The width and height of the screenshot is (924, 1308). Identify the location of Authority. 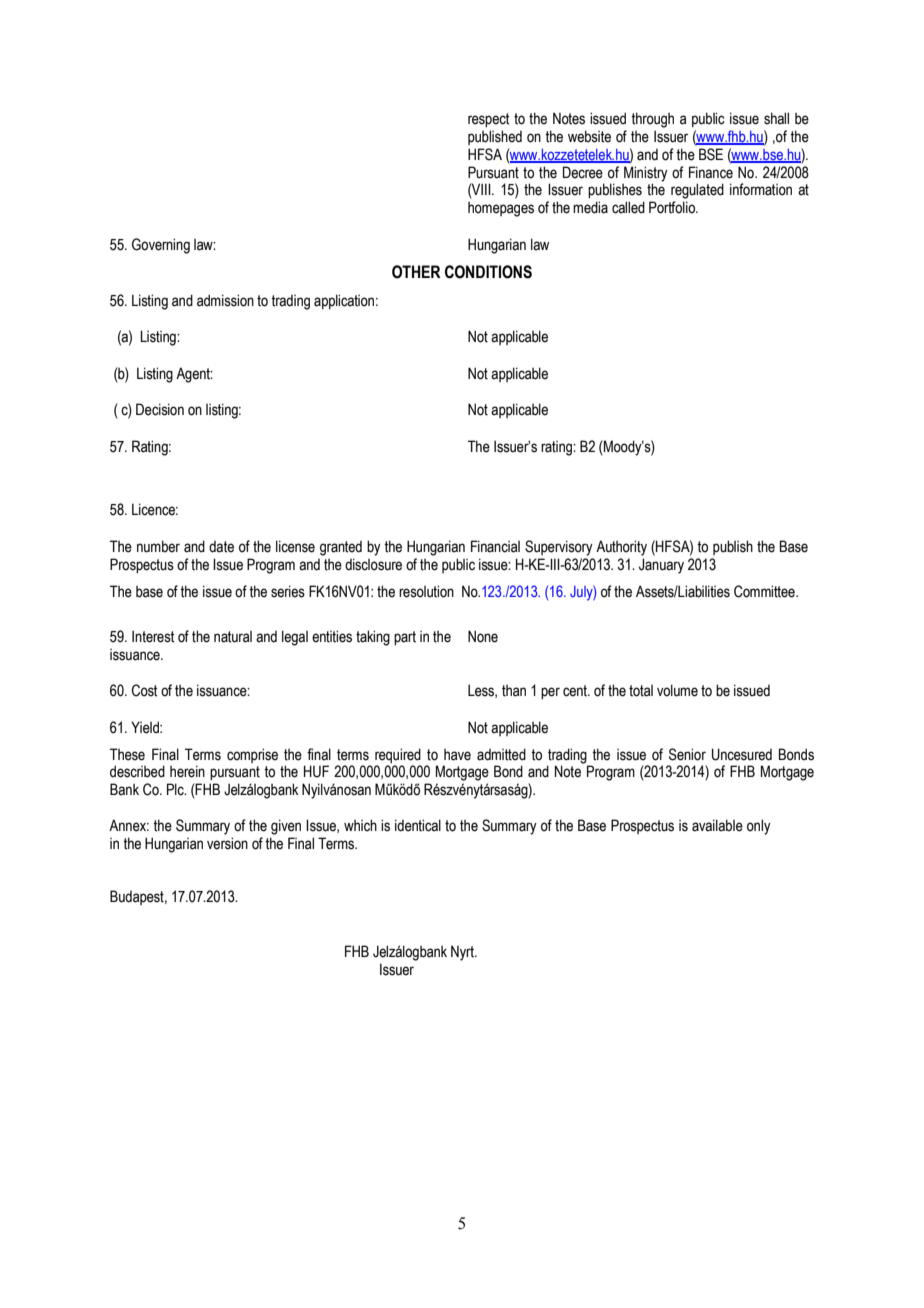
(621, 548).
